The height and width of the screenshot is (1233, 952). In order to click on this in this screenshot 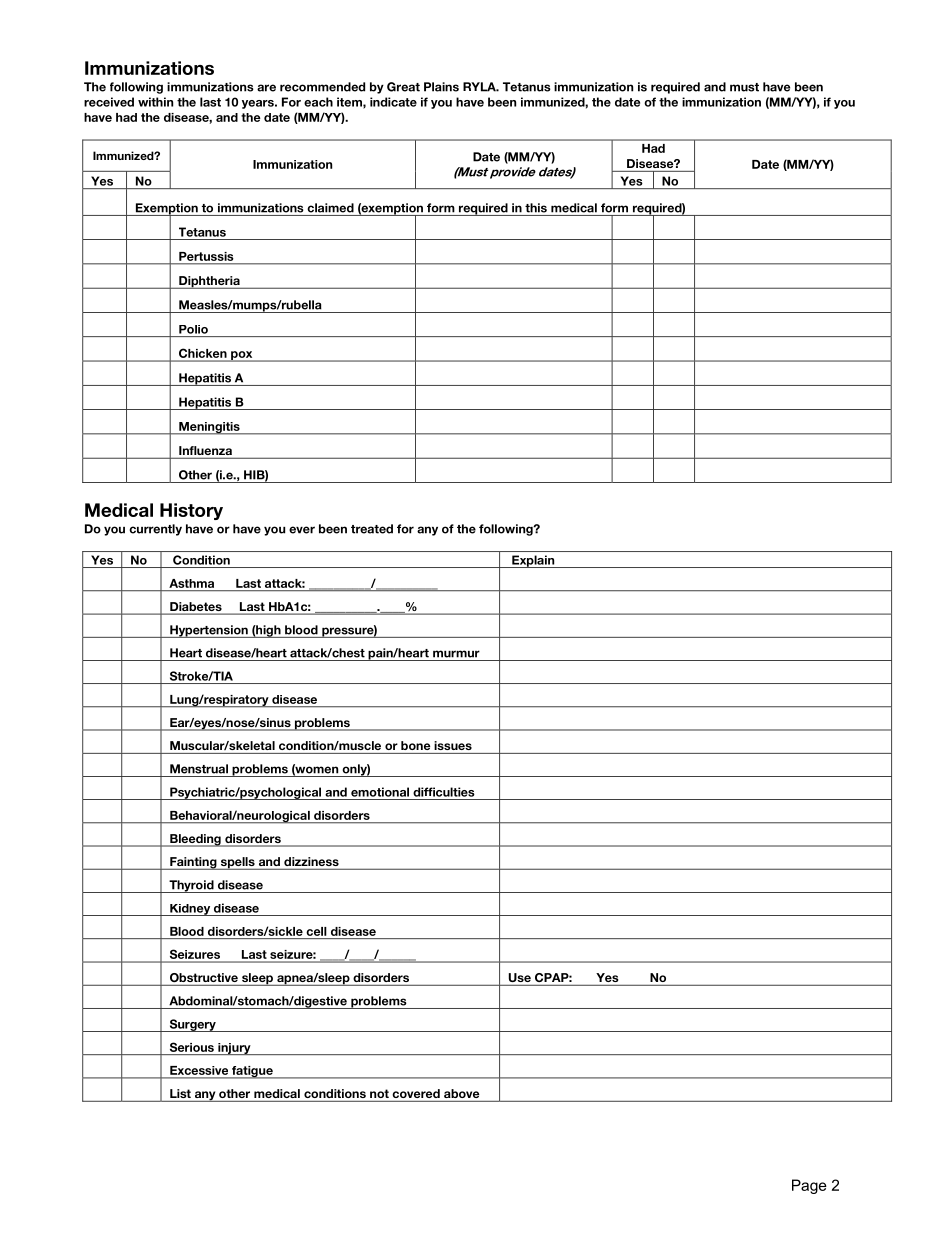, I will do `click(536, 208)`.
